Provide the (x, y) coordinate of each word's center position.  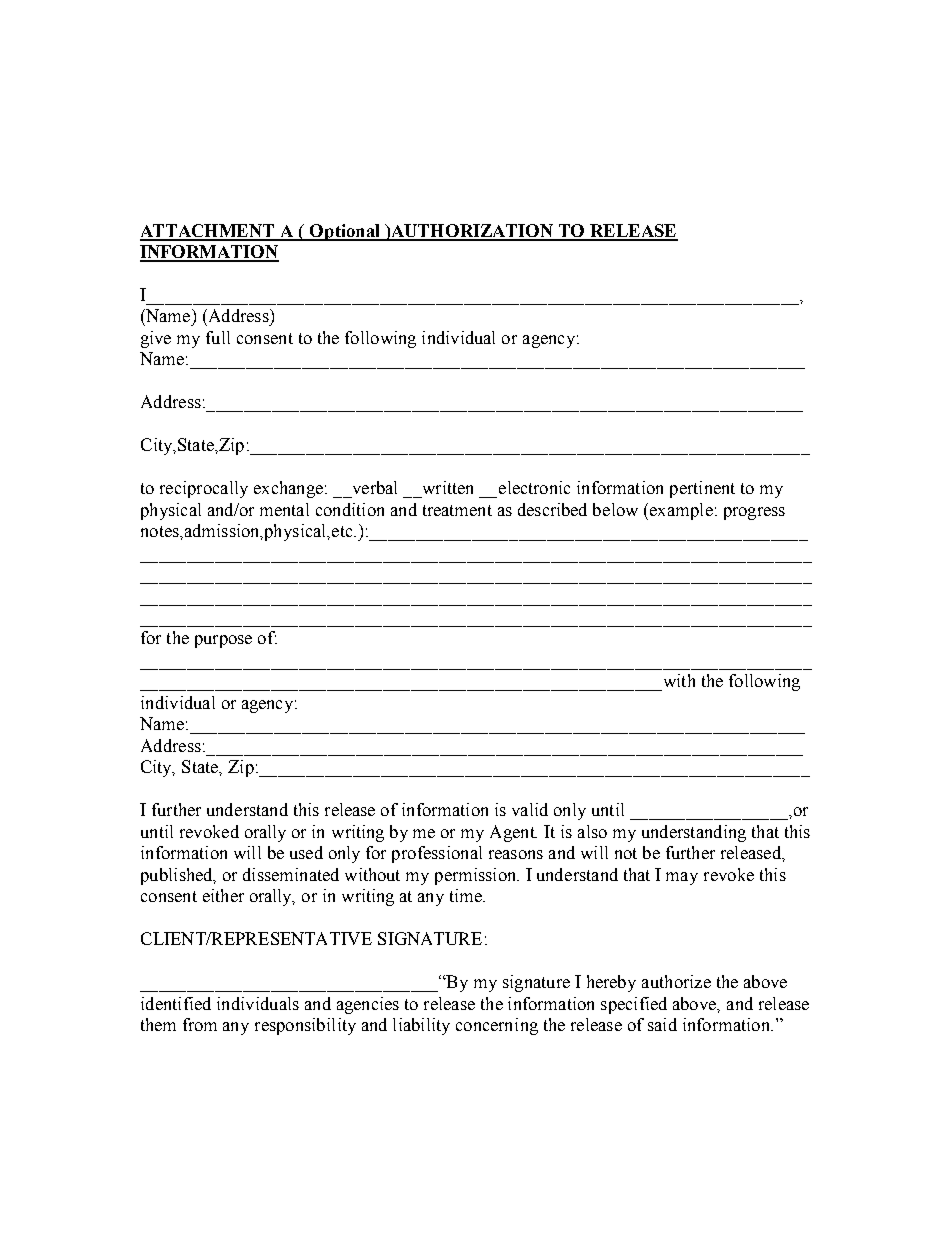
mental (284, 509)
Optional (345, 232)
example (681, 511)
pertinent (702, 489)
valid (530, 809)
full (218, 337)
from (200, 1024)
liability (421, 1026)
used (306, 852)
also (592, 831)
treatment (457, 510)
